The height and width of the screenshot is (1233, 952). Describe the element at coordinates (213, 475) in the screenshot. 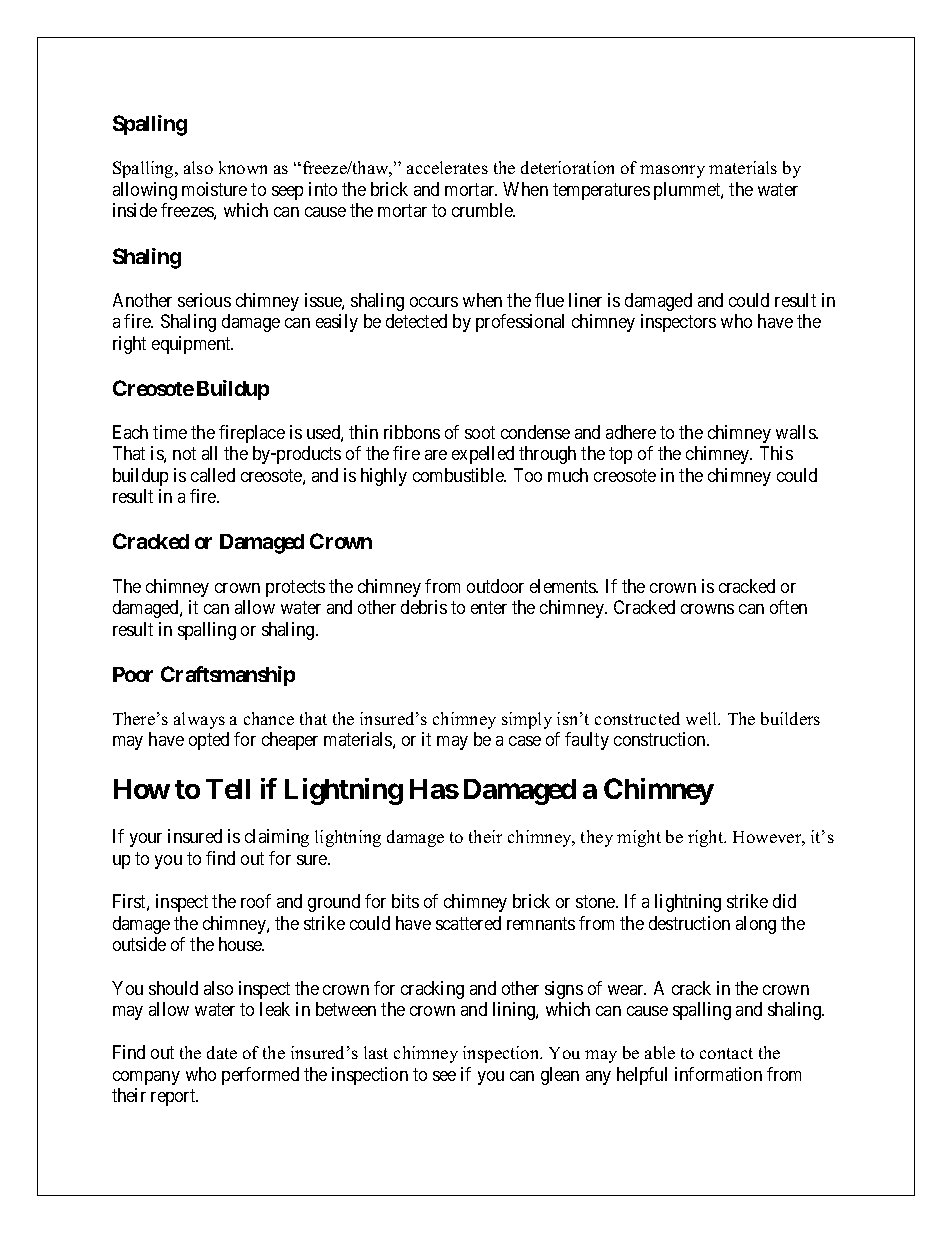

I see `called` at that location.
